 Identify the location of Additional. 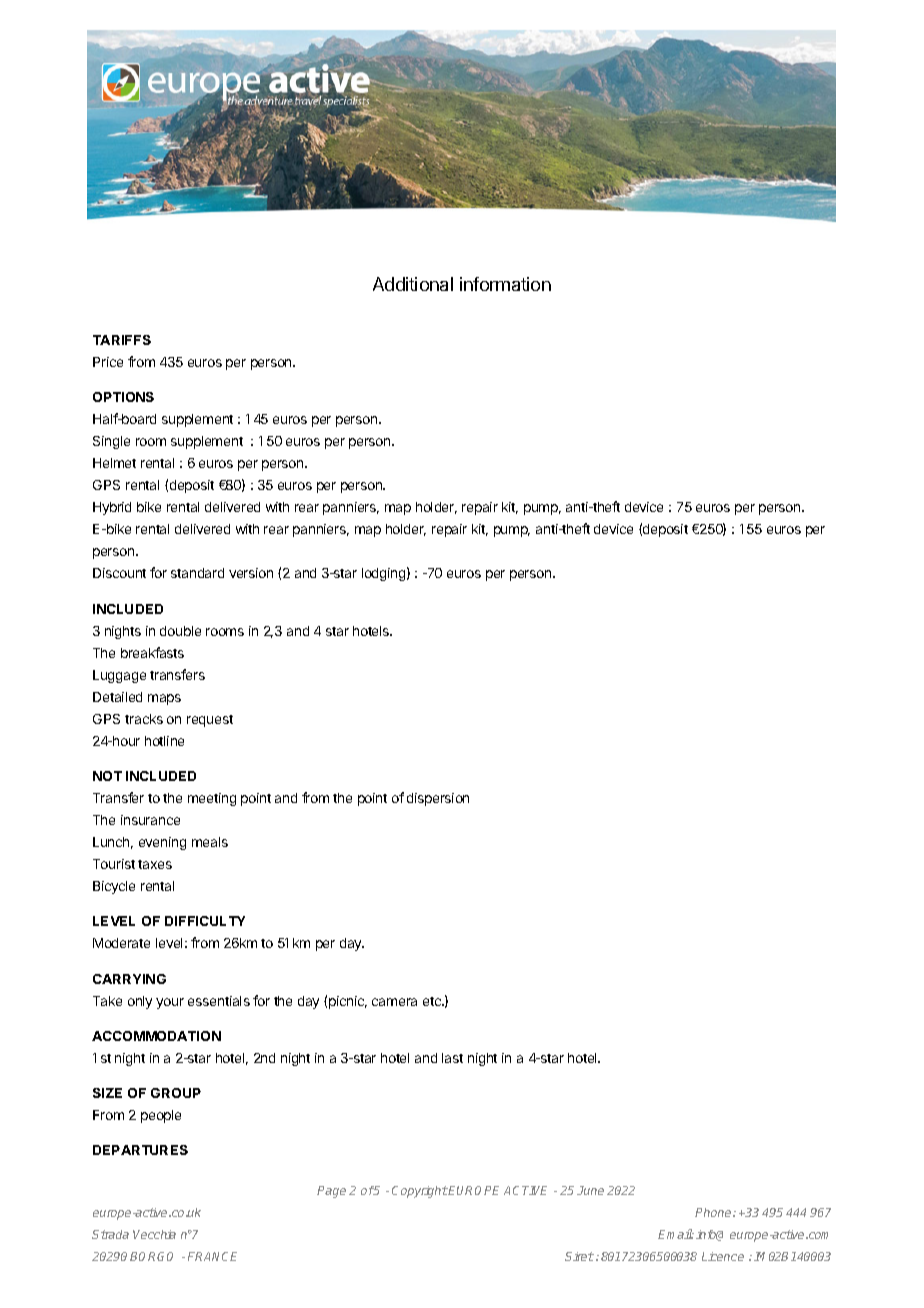
(413, 284).
